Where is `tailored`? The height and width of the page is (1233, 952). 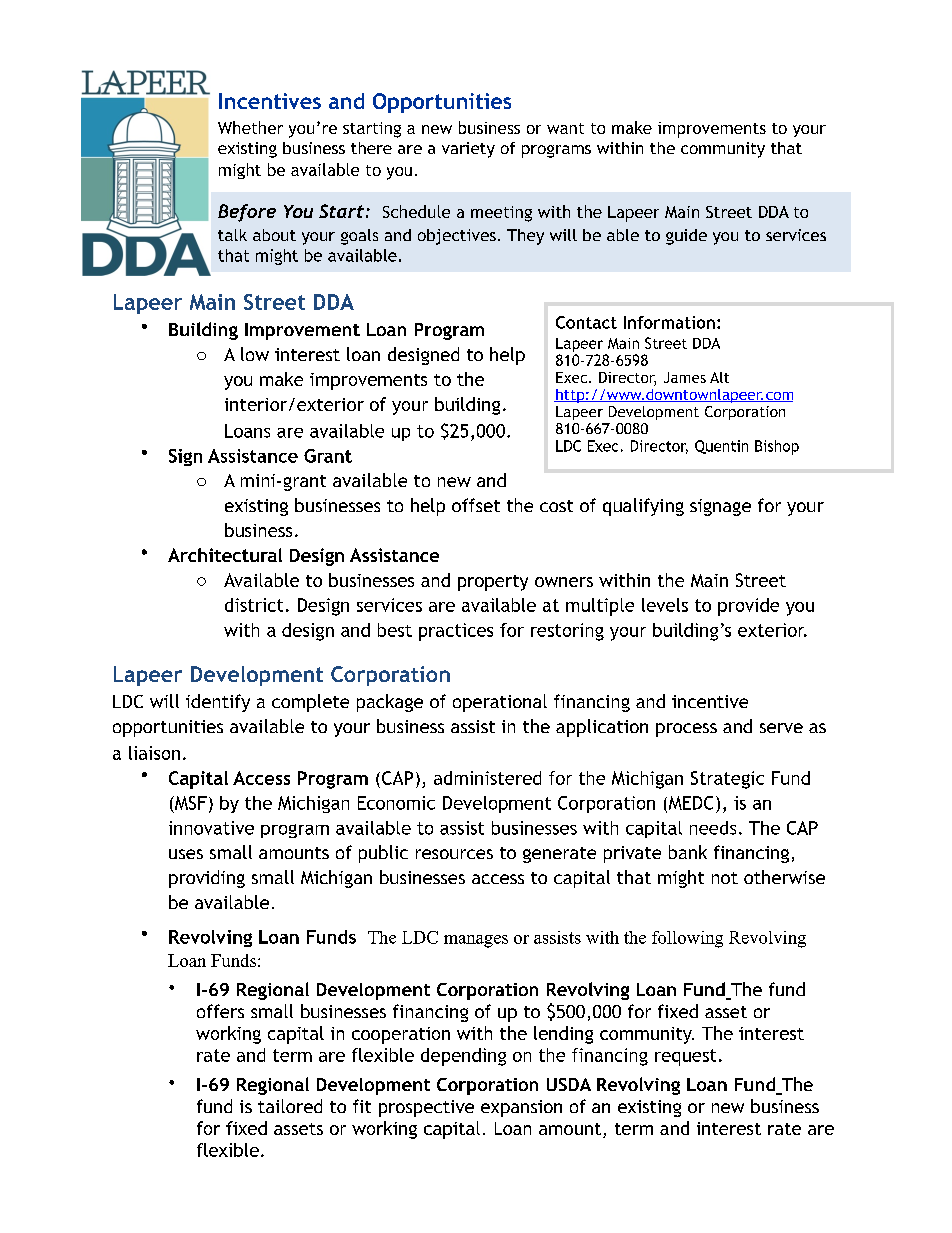 tailored is located at coordinates (290, 1106).
